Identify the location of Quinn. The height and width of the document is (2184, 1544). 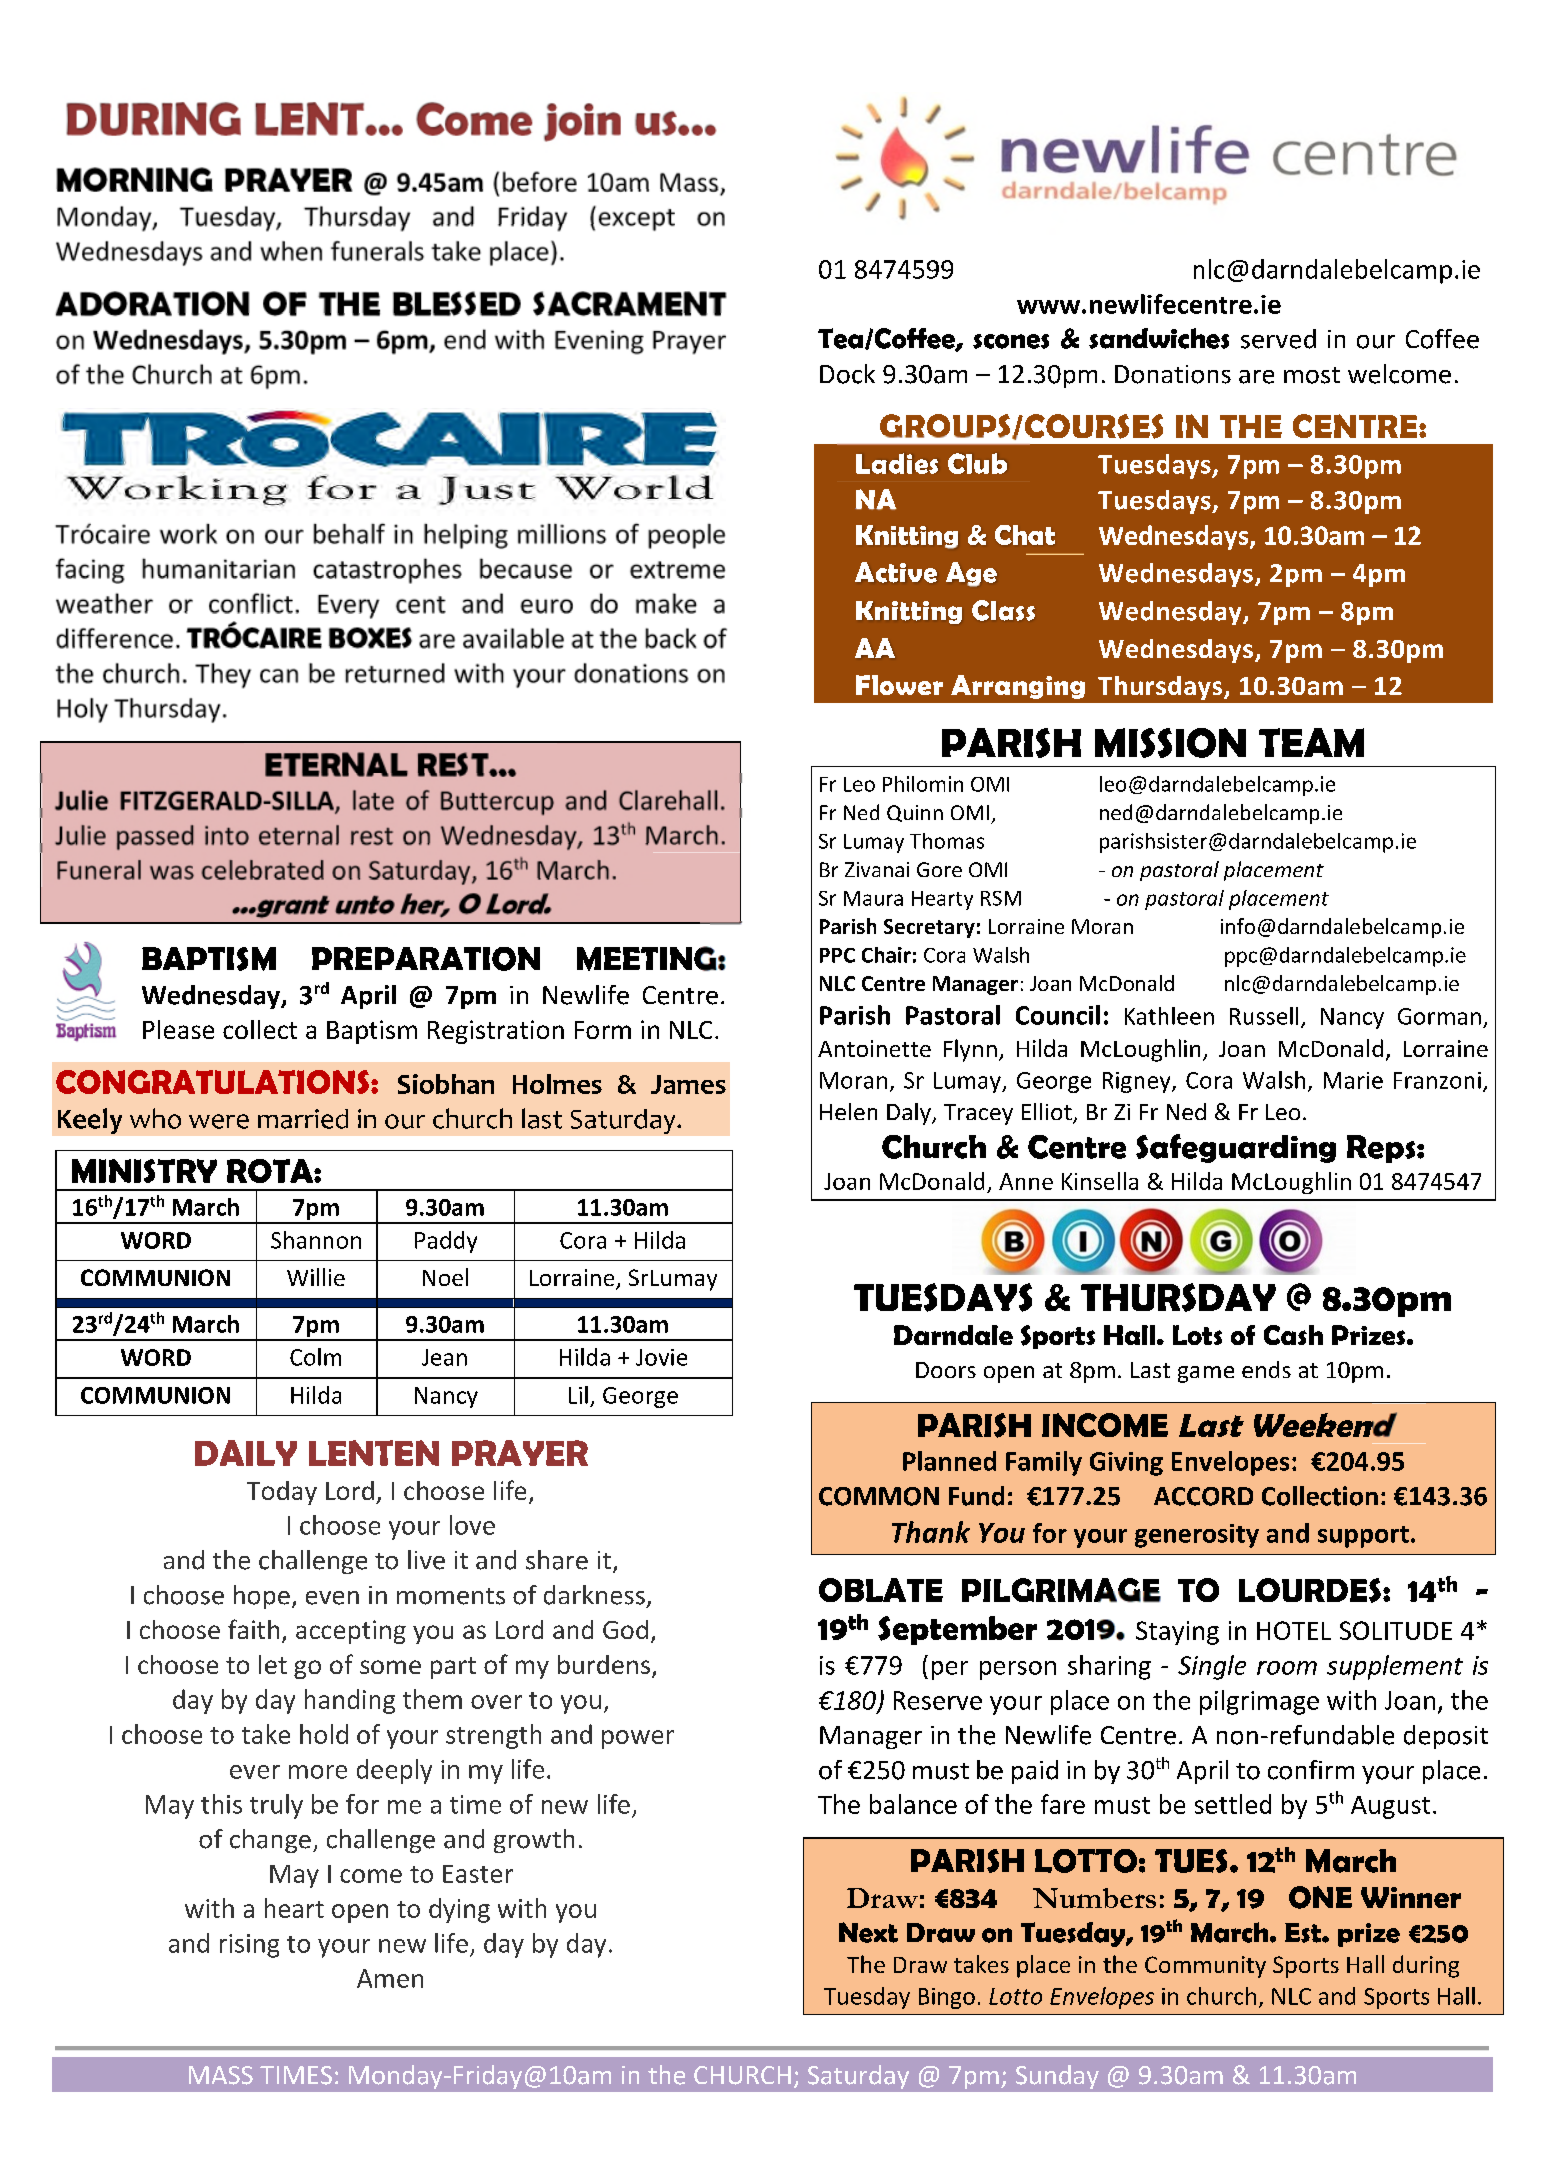
(915, 813).
